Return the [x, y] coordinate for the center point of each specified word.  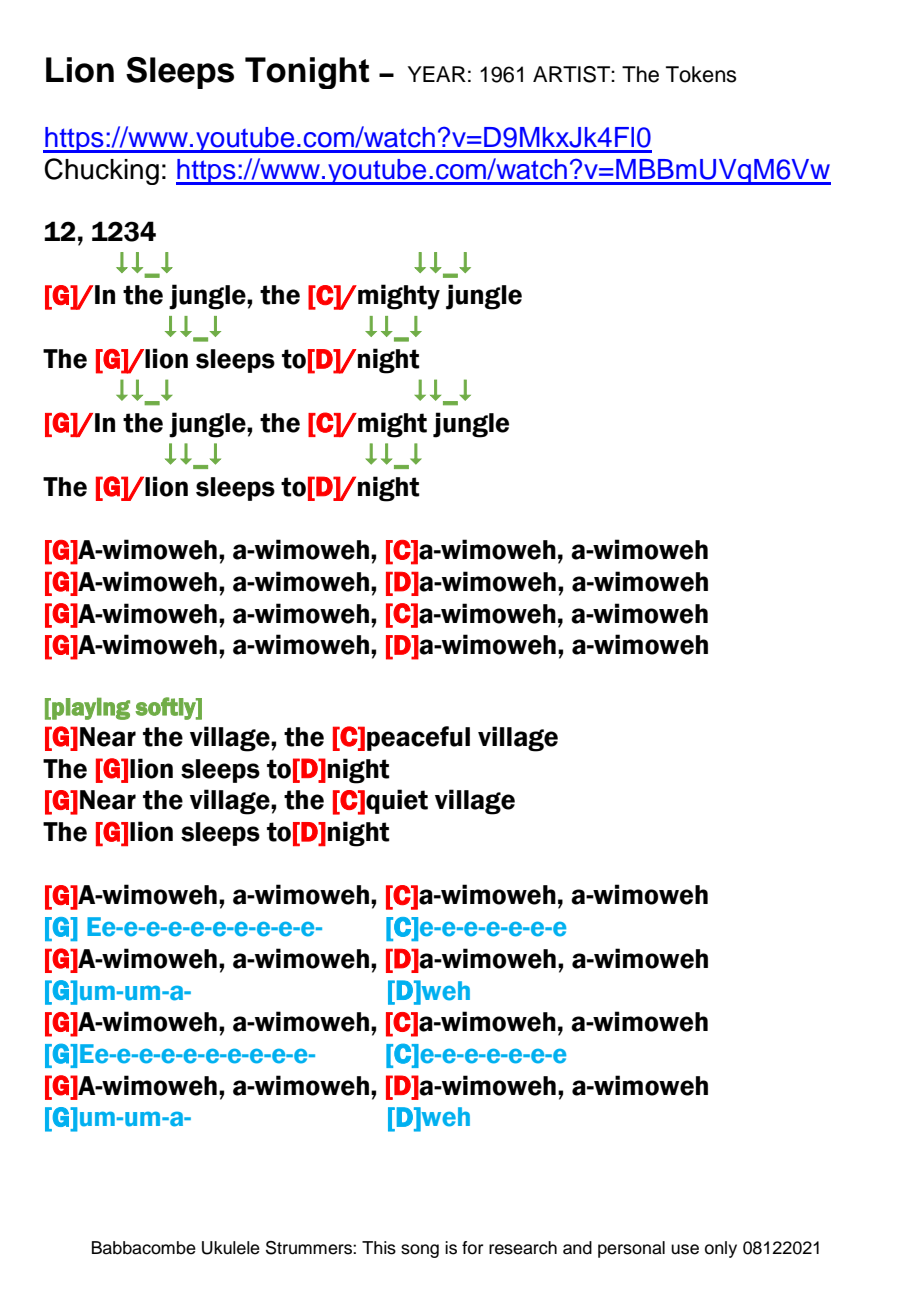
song [420, 1251]
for [472, 1248]
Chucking [101, 171]
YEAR [437, 74]
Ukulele [231, 1248]
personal [631, 1249]
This [379, 1248]
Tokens [701, 74]
